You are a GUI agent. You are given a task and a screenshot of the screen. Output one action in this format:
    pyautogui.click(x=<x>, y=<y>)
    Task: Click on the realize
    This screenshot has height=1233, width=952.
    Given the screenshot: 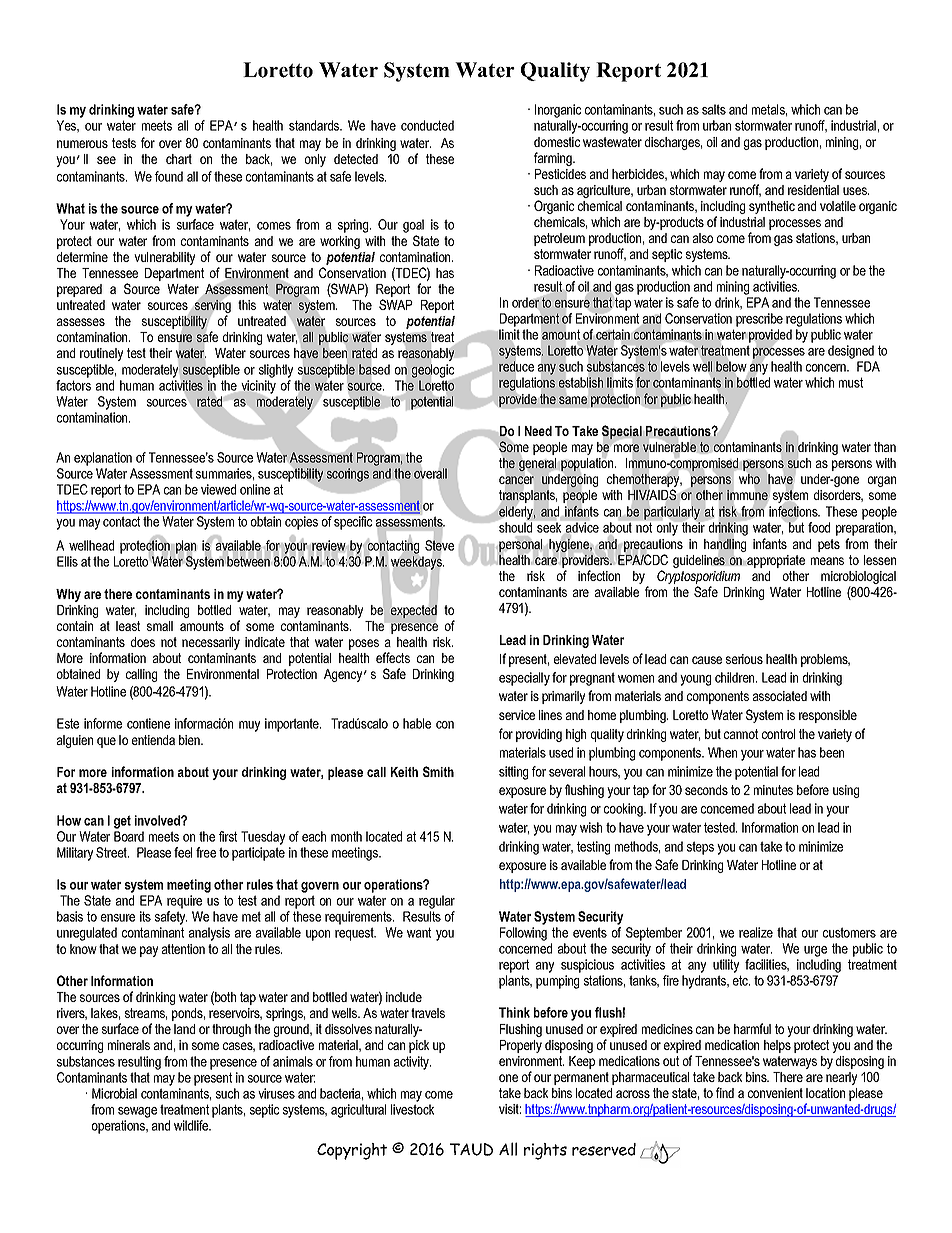 What is the action you would take?
    pyautogui.click(x=756, y=932)
